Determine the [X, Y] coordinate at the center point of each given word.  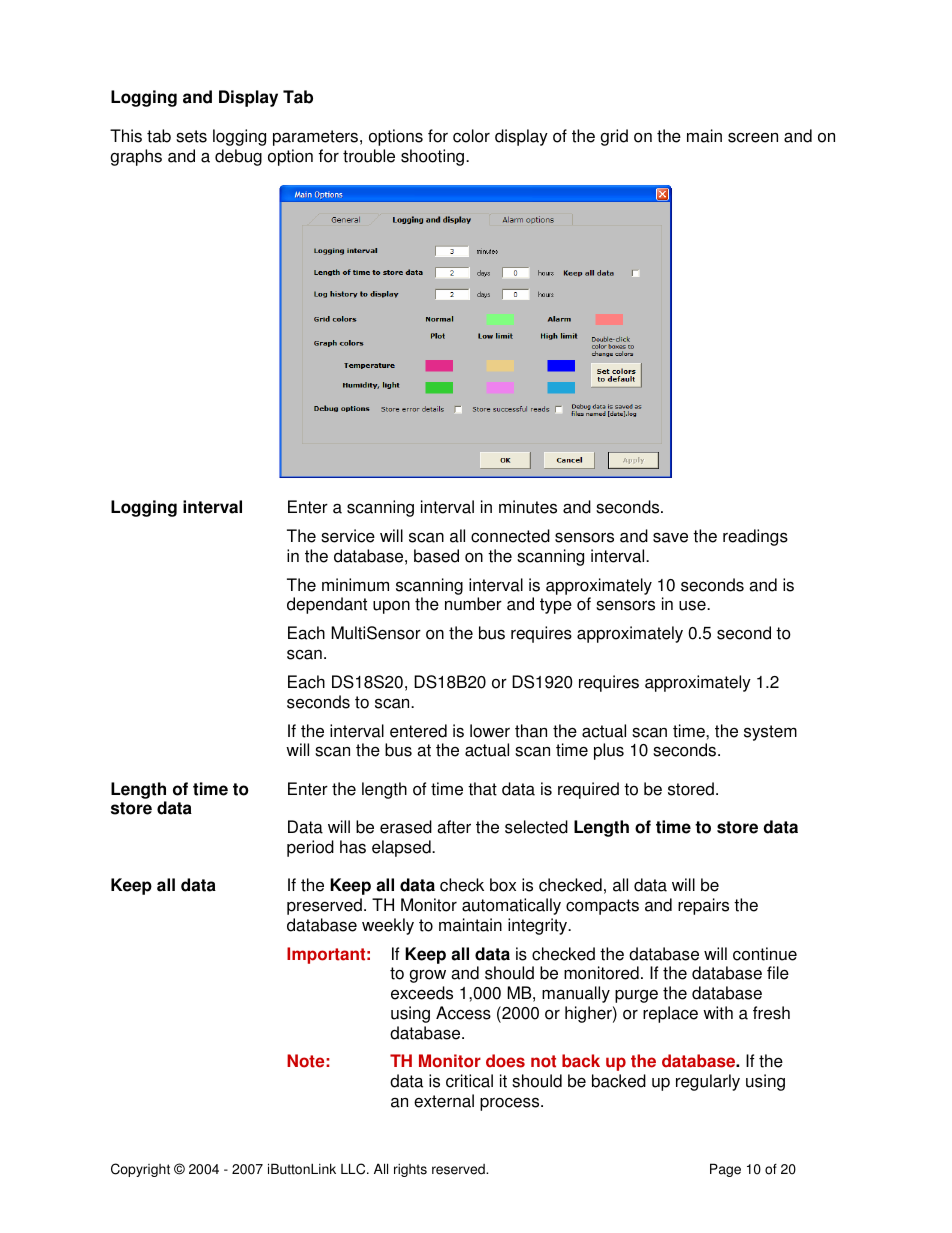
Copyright [140, 1170]
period [310, 848]
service [348, 536]
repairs [703, 906]
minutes [528, 507]
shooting [434, 157]
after [454, 827]
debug [238, 157]
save [670, 538]
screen [753, 137]
